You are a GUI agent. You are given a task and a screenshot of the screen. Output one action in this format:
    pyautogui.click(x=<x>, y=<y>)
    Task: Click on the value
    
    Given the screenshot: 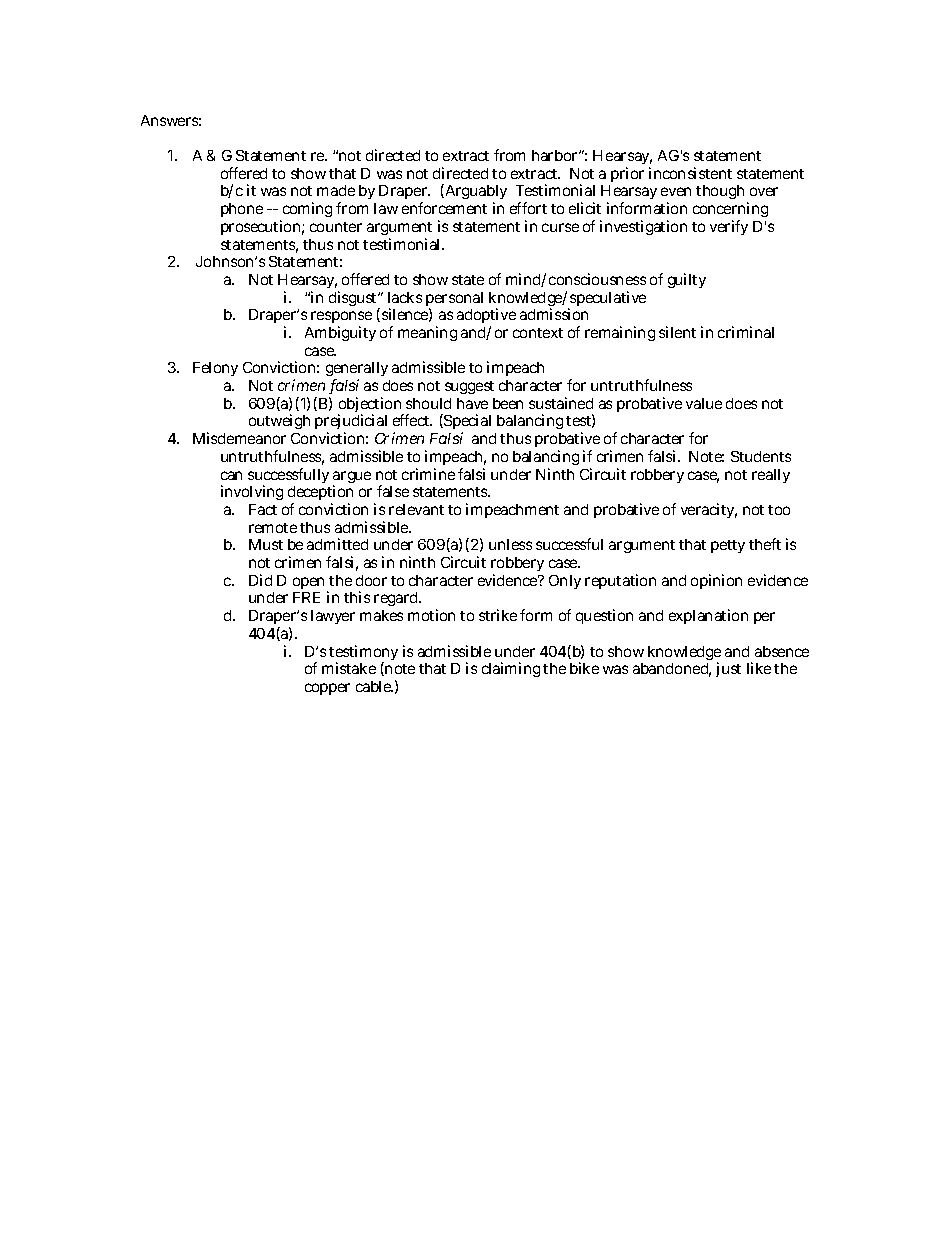 What is the action you would take?
    pyautogui.click(x=704, y=403)
